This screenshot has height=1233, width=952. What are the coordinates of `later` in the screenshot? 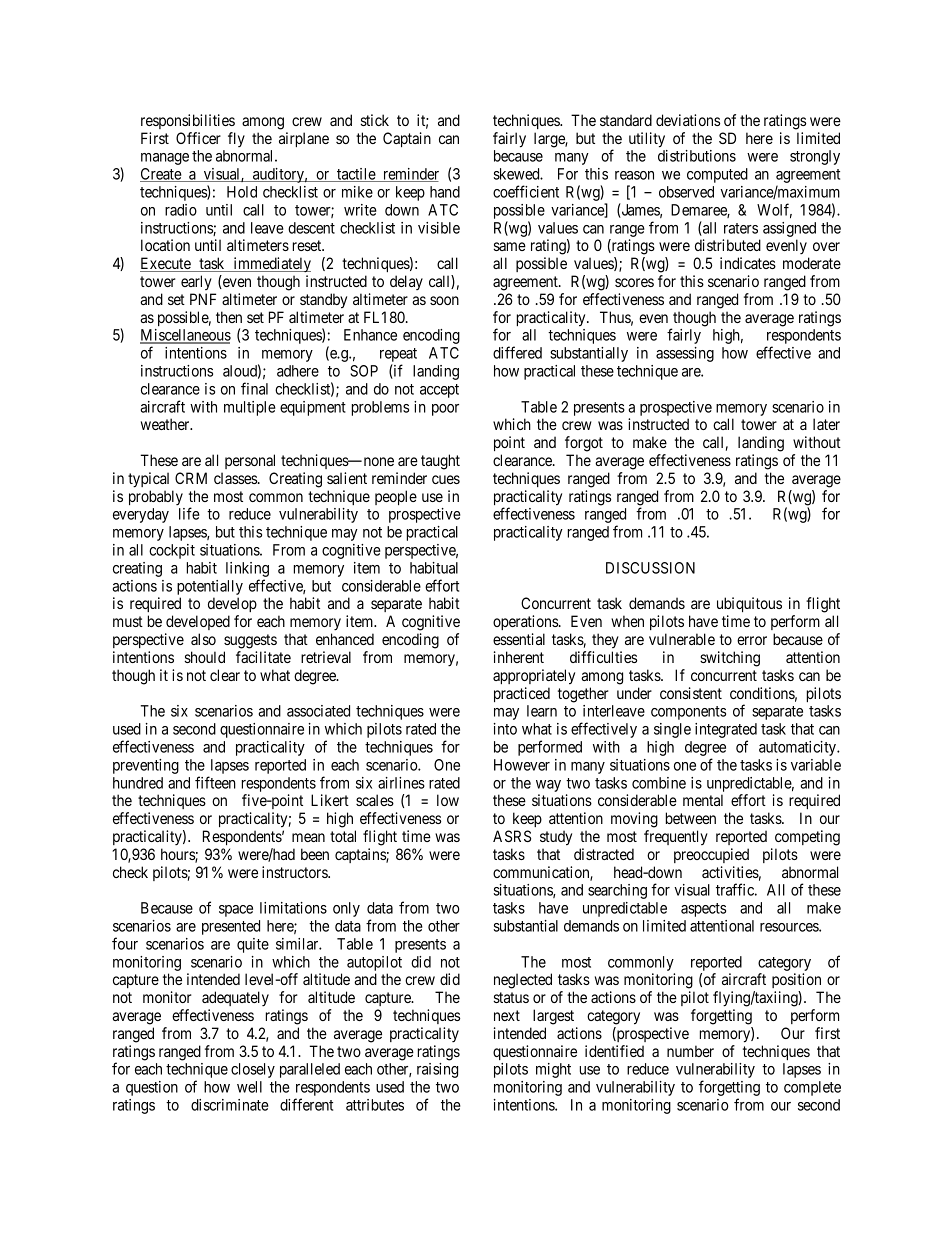 It's located at (826, 424).
